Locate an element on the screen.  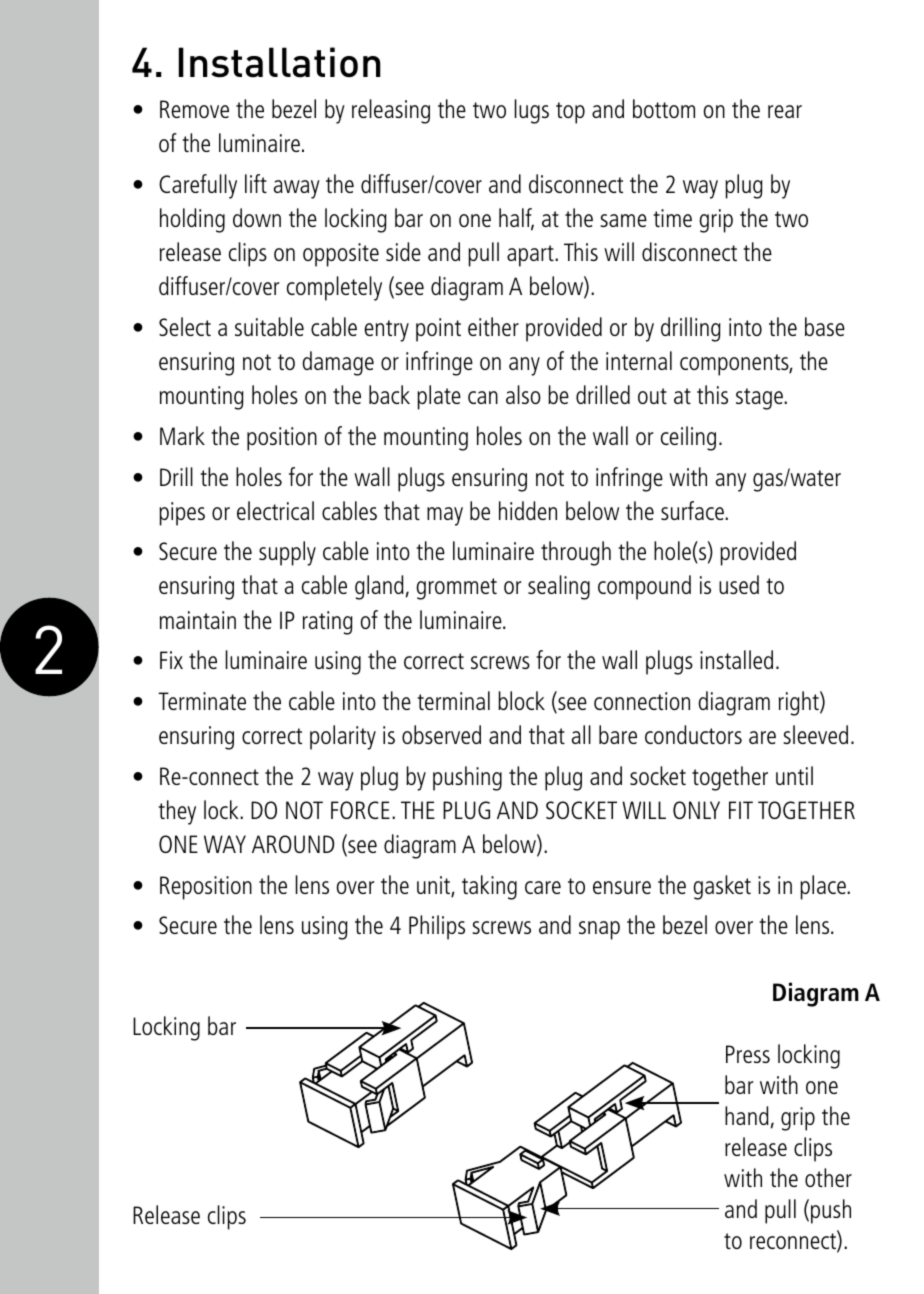
AROUND is located at coordinates (293, 844).
